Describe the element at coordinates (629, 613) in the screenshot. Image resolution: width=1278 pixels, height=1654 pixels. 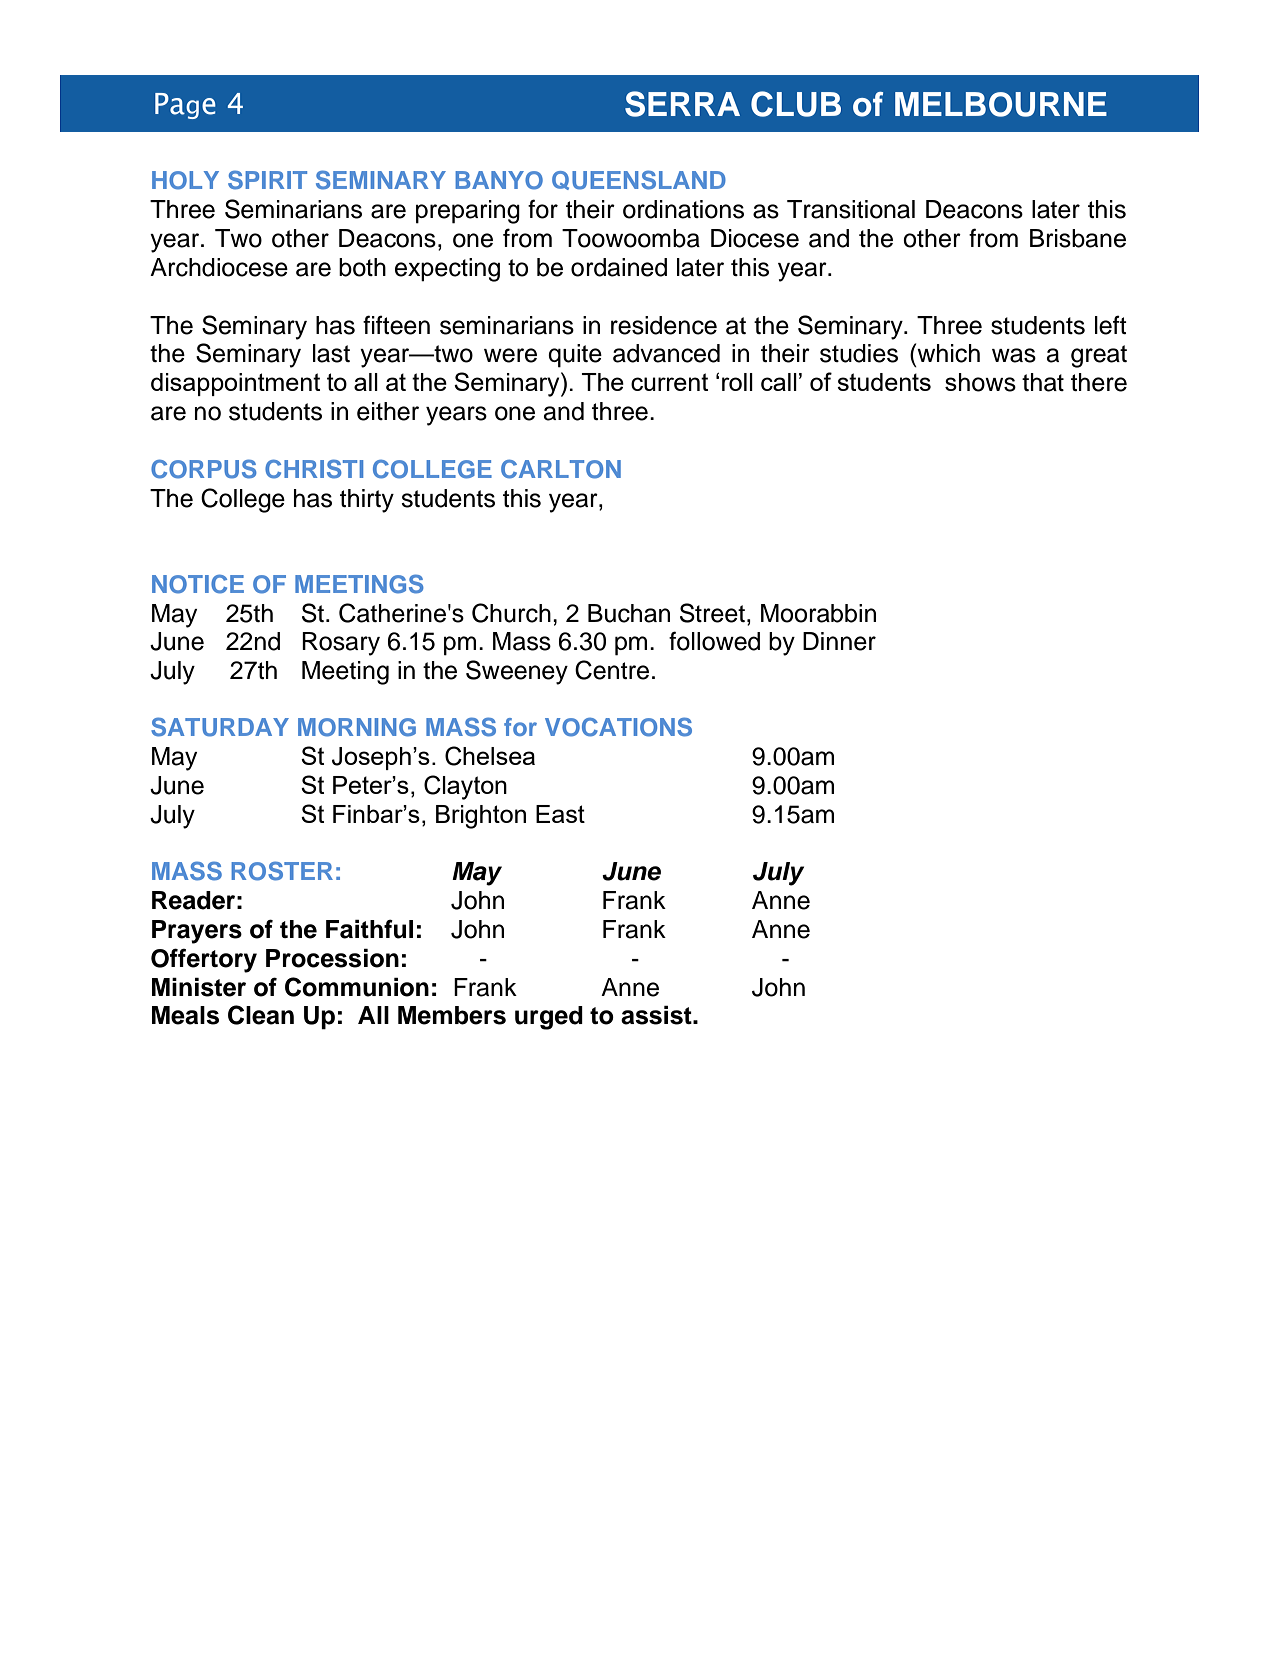
I see `Buchan` at that location.
